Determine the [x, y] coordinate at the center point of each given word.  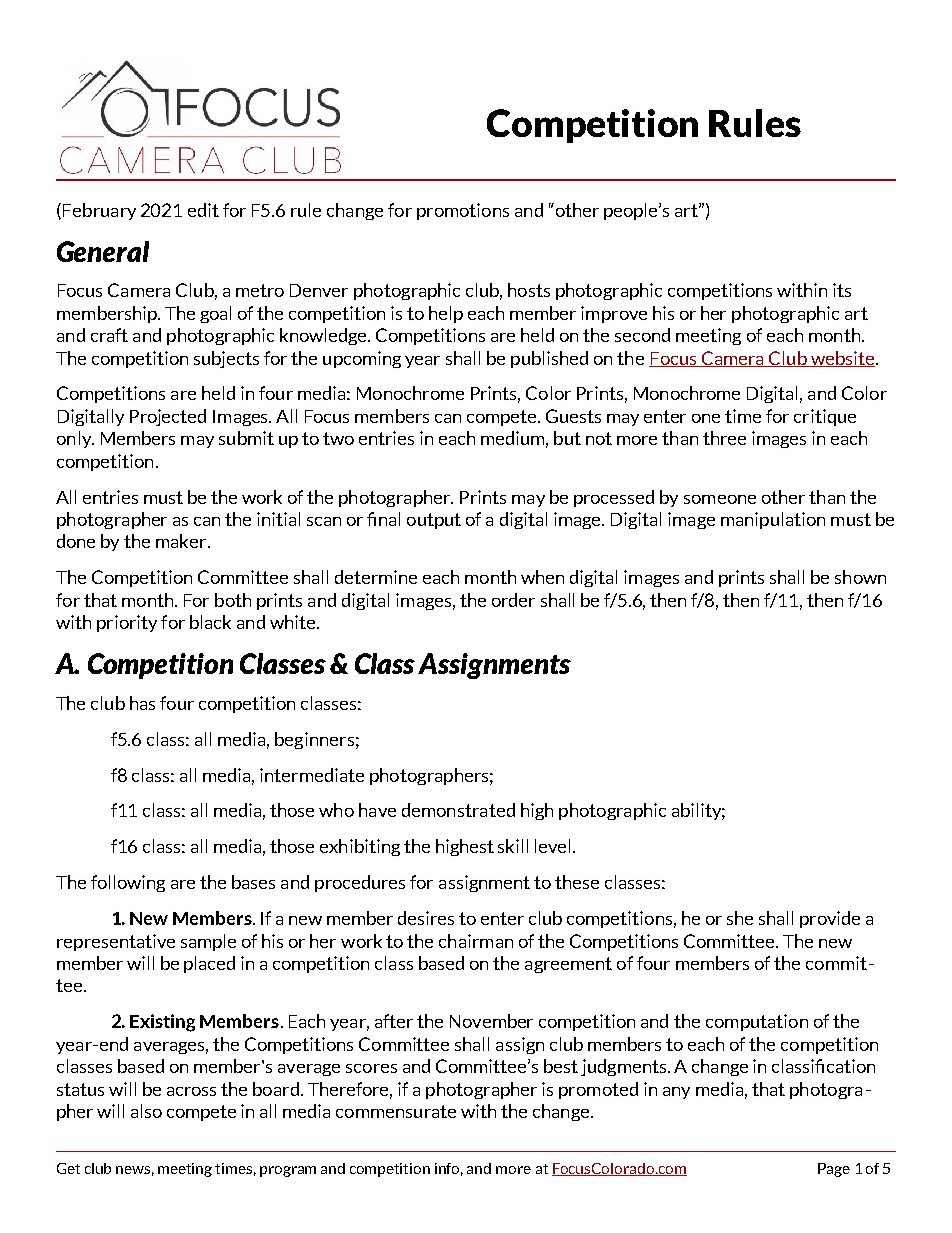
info [449, 1169]
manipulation [773, 520]
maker [182, 541]
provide [830, 919]
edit [203, 210]
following [128, 883]
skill [513, 846]
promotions [463, 211]
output [434, 521]
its [842, 290]
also [146, 1111]
